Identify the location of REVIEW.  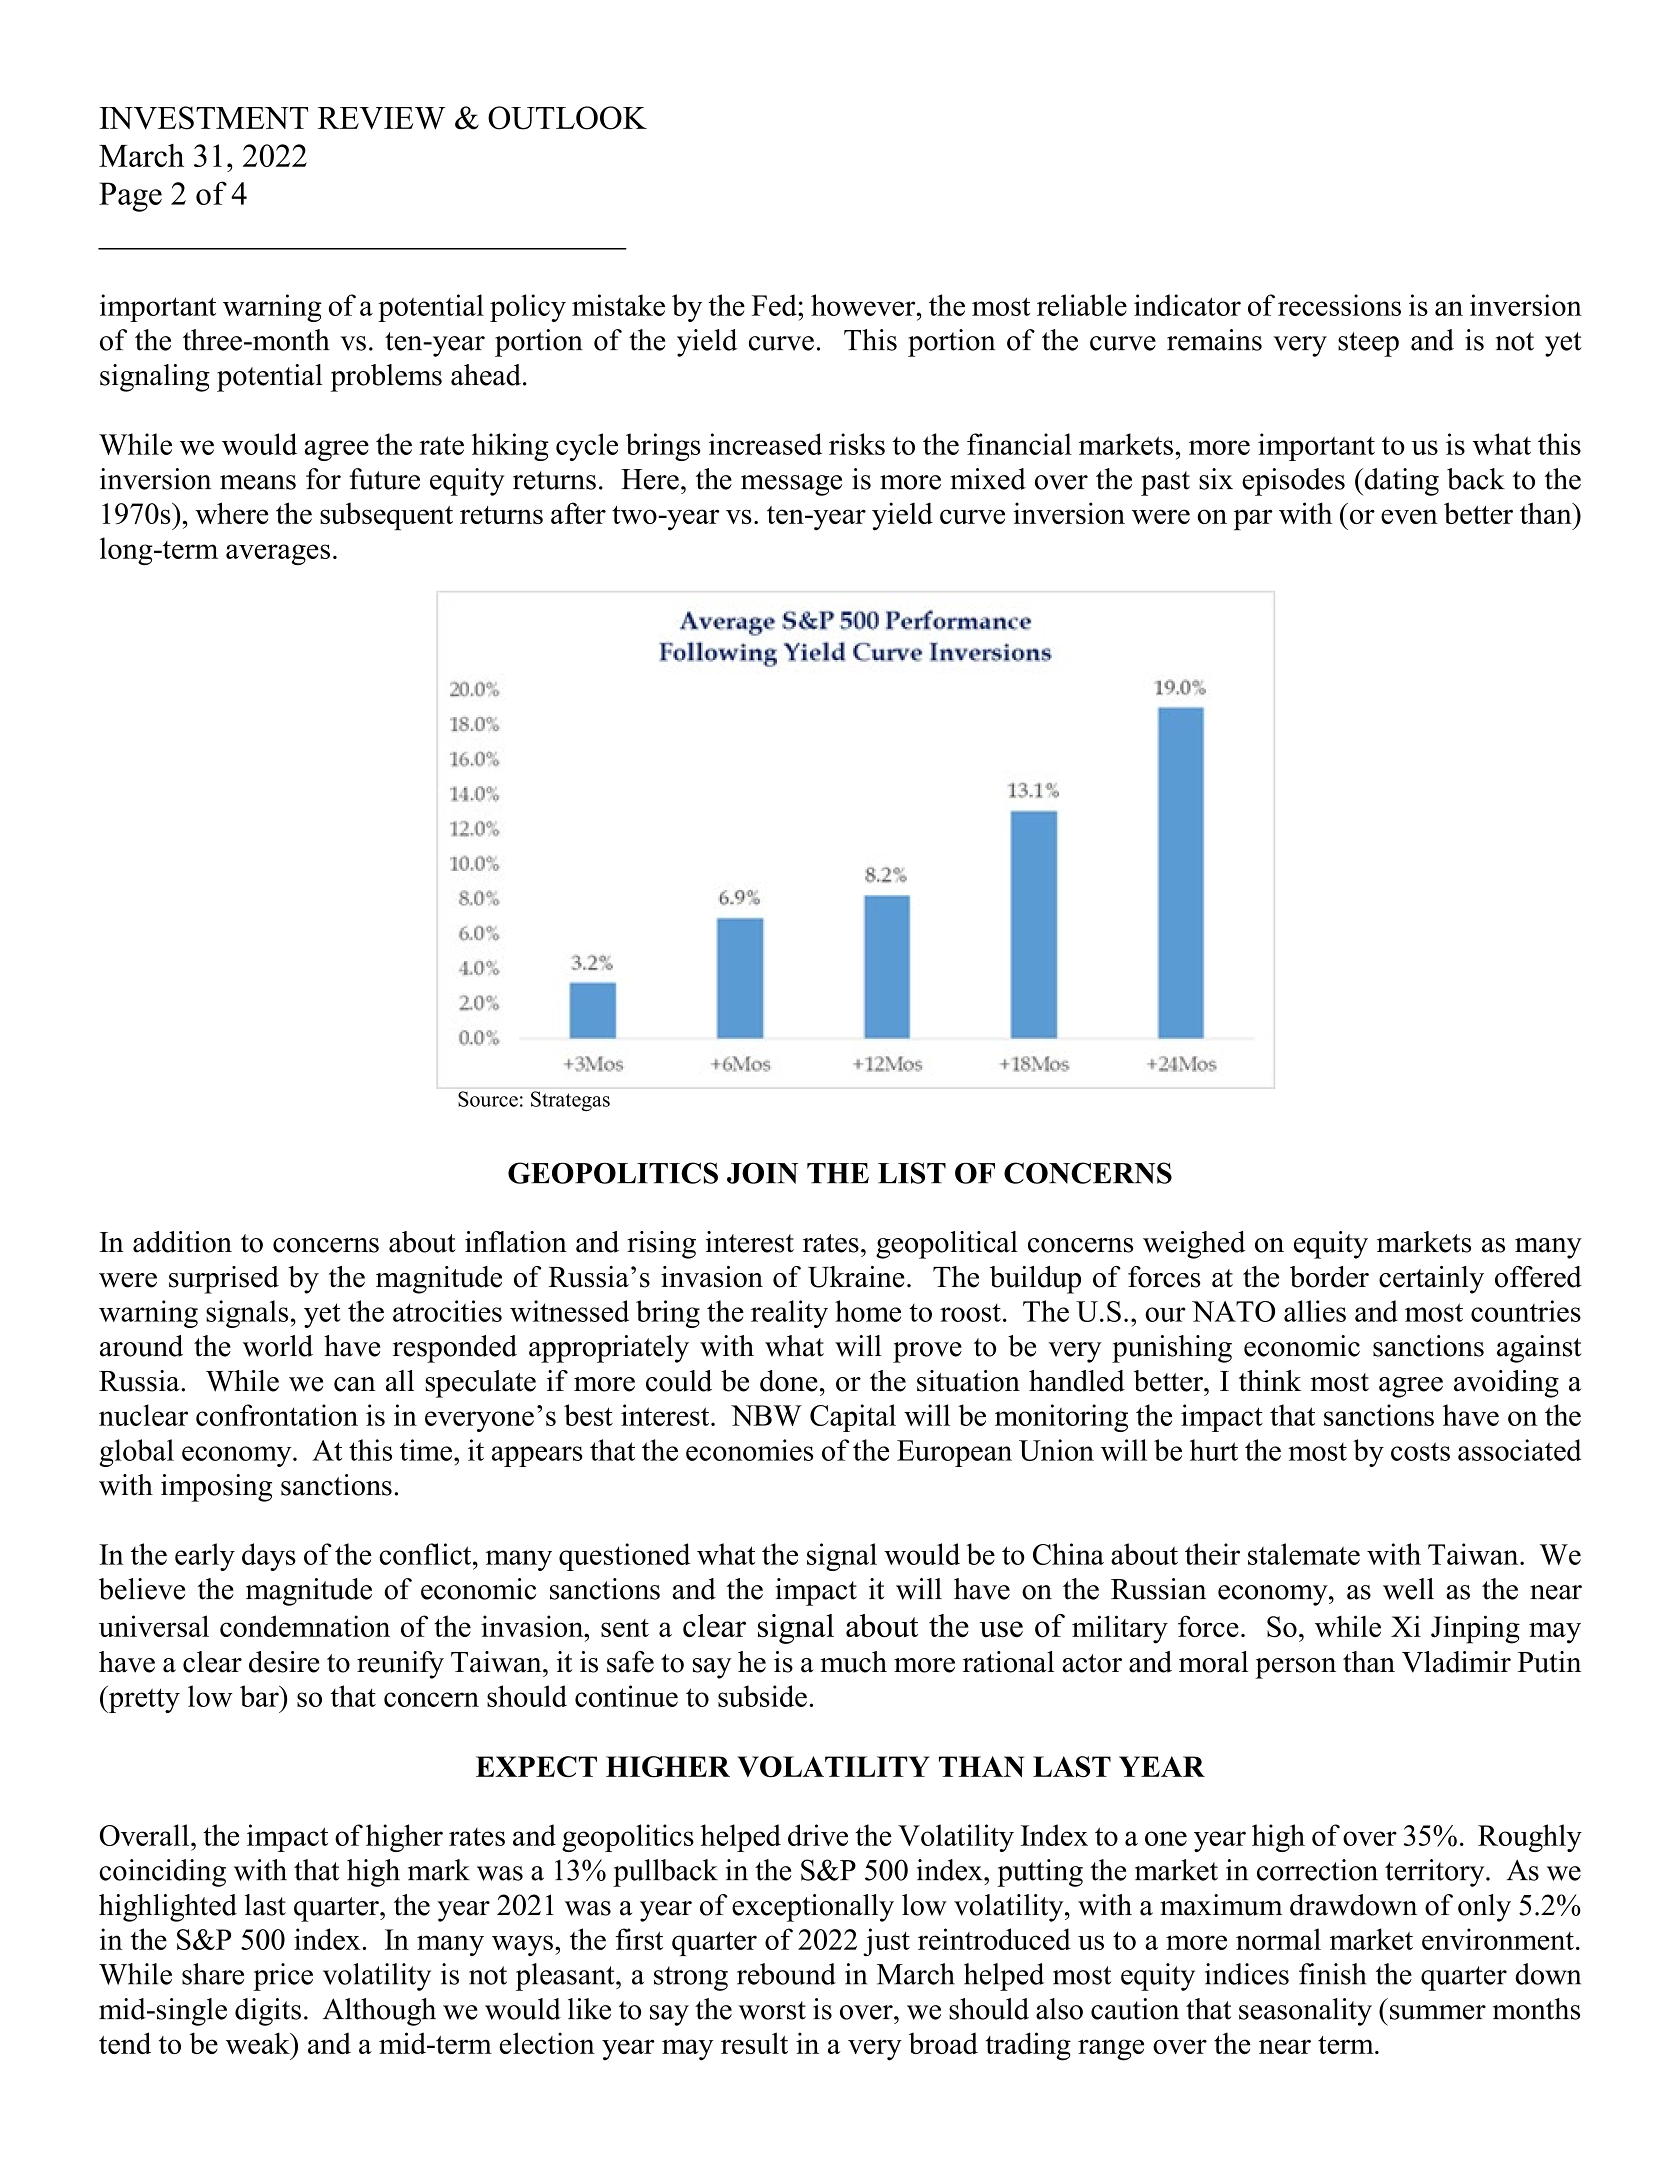
(381, 118).
